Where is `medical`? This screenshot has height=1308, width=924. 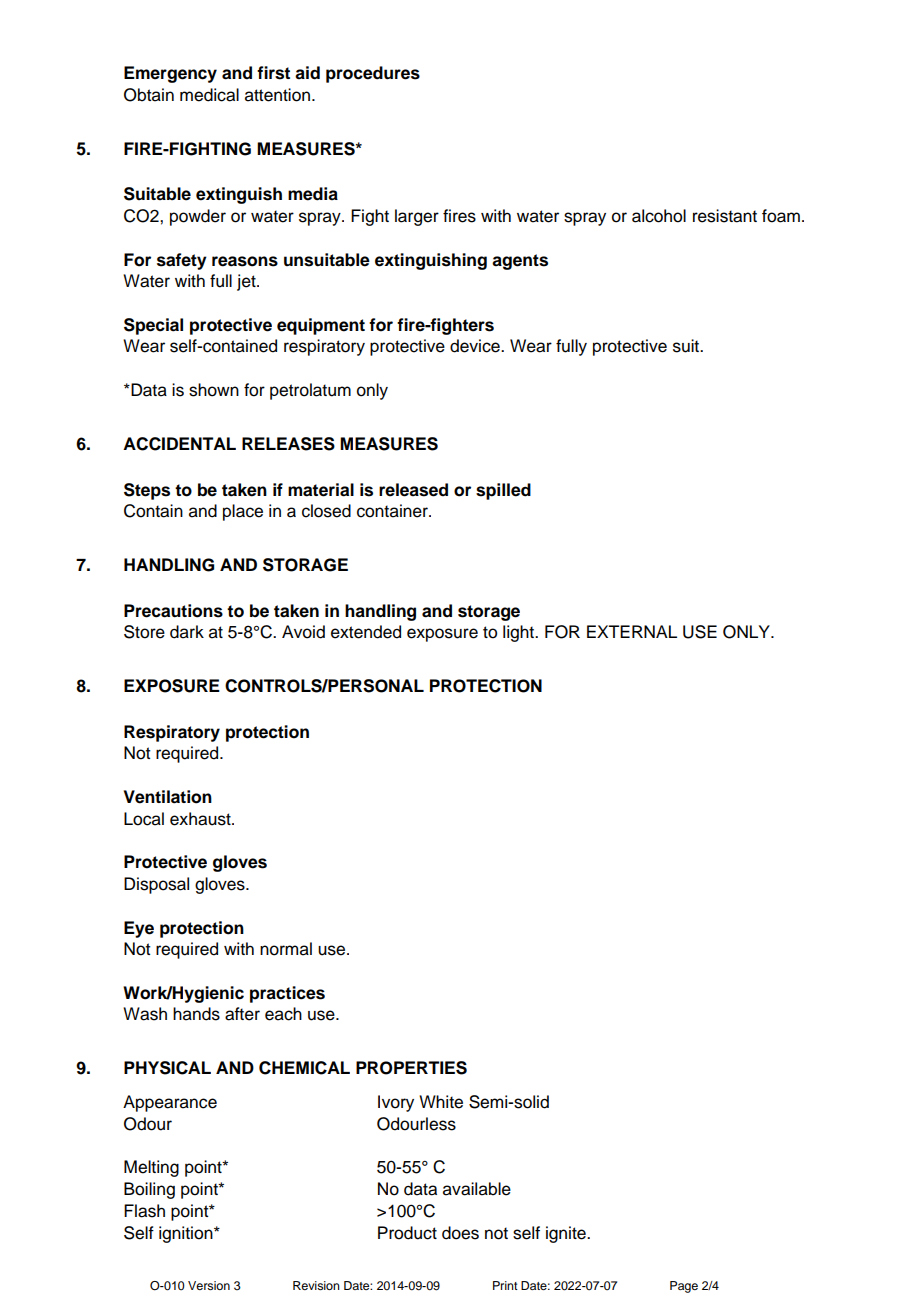
medical is located at coordinates (209, 95).
